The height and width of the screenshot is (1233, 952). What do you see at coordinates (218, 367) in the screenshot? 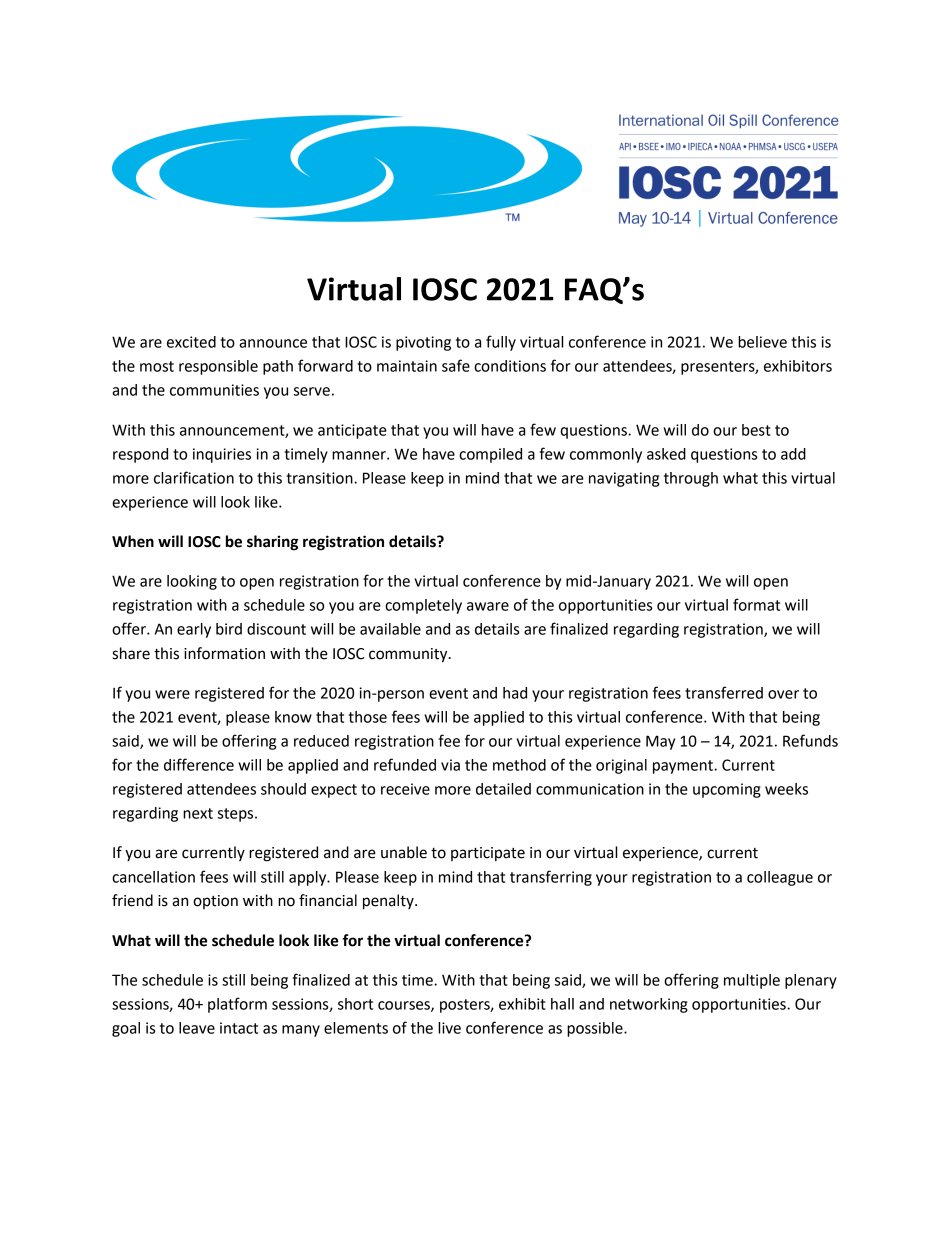
I see `responsible` at bounding box center [218, 367].
